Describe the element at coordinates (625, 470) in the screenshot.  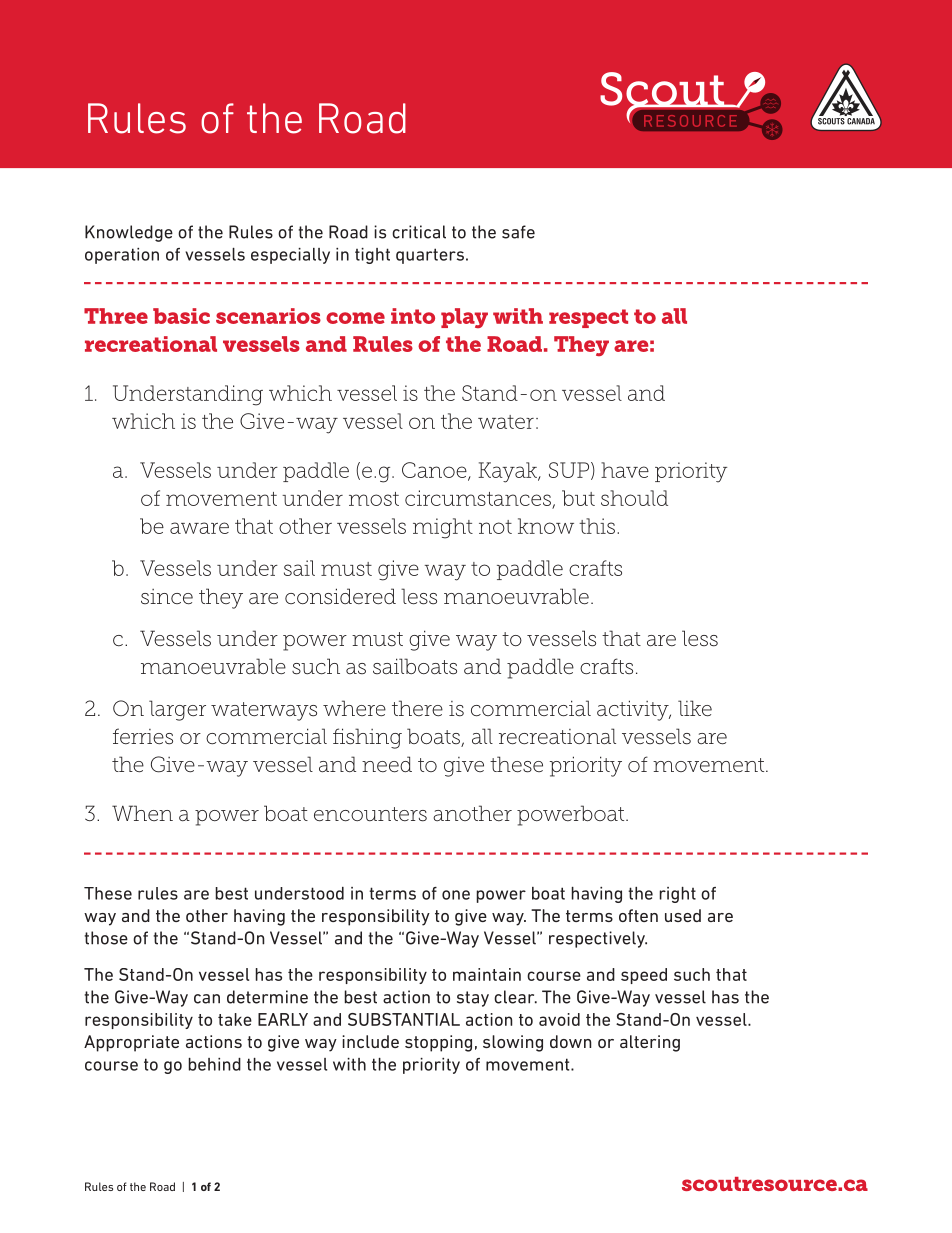
I see `have` at that location.
